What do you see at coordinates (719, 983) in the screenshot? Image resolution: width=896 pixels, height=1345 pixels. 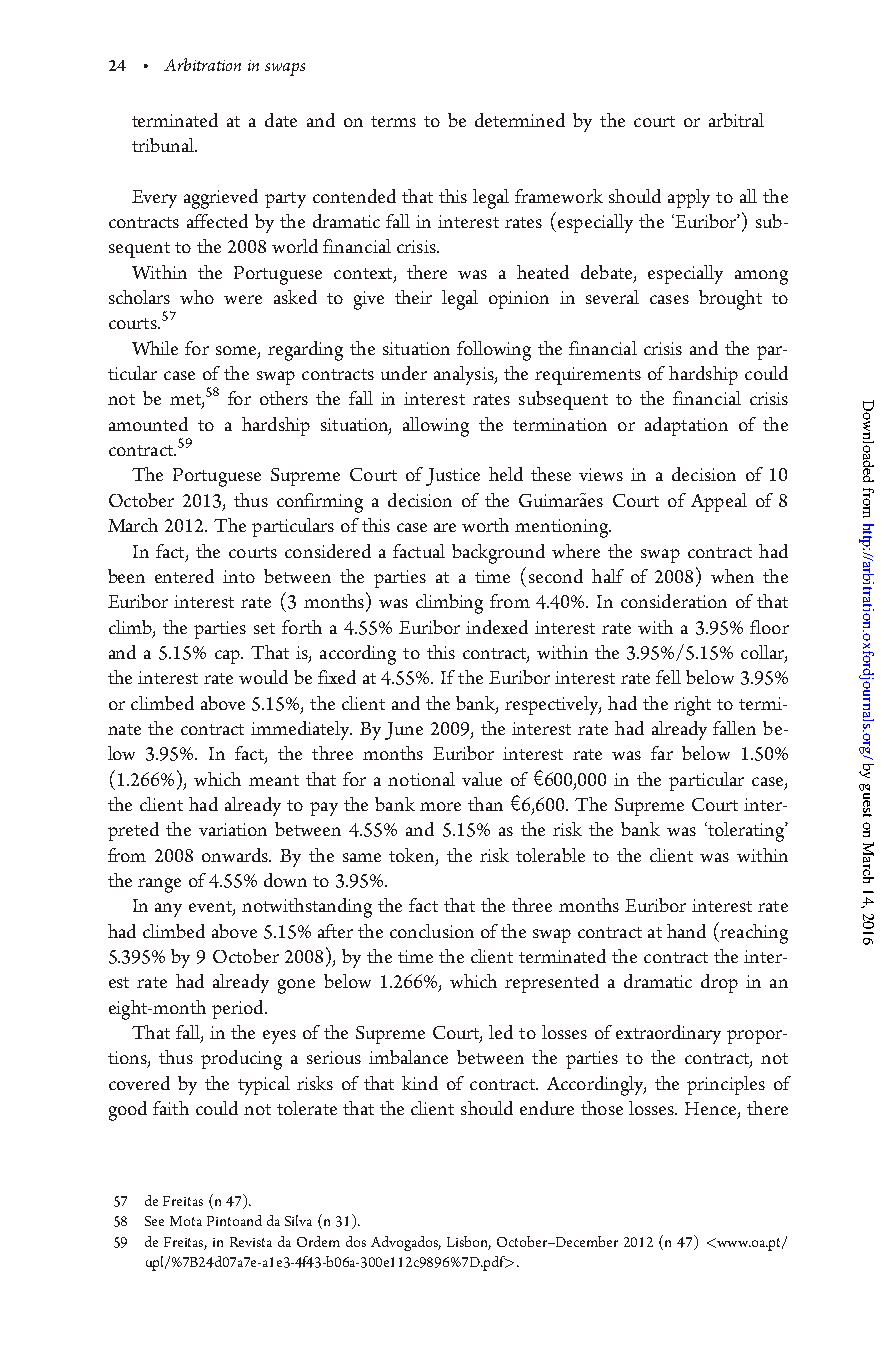 I see `drop` at bounding box center [719, 983].
